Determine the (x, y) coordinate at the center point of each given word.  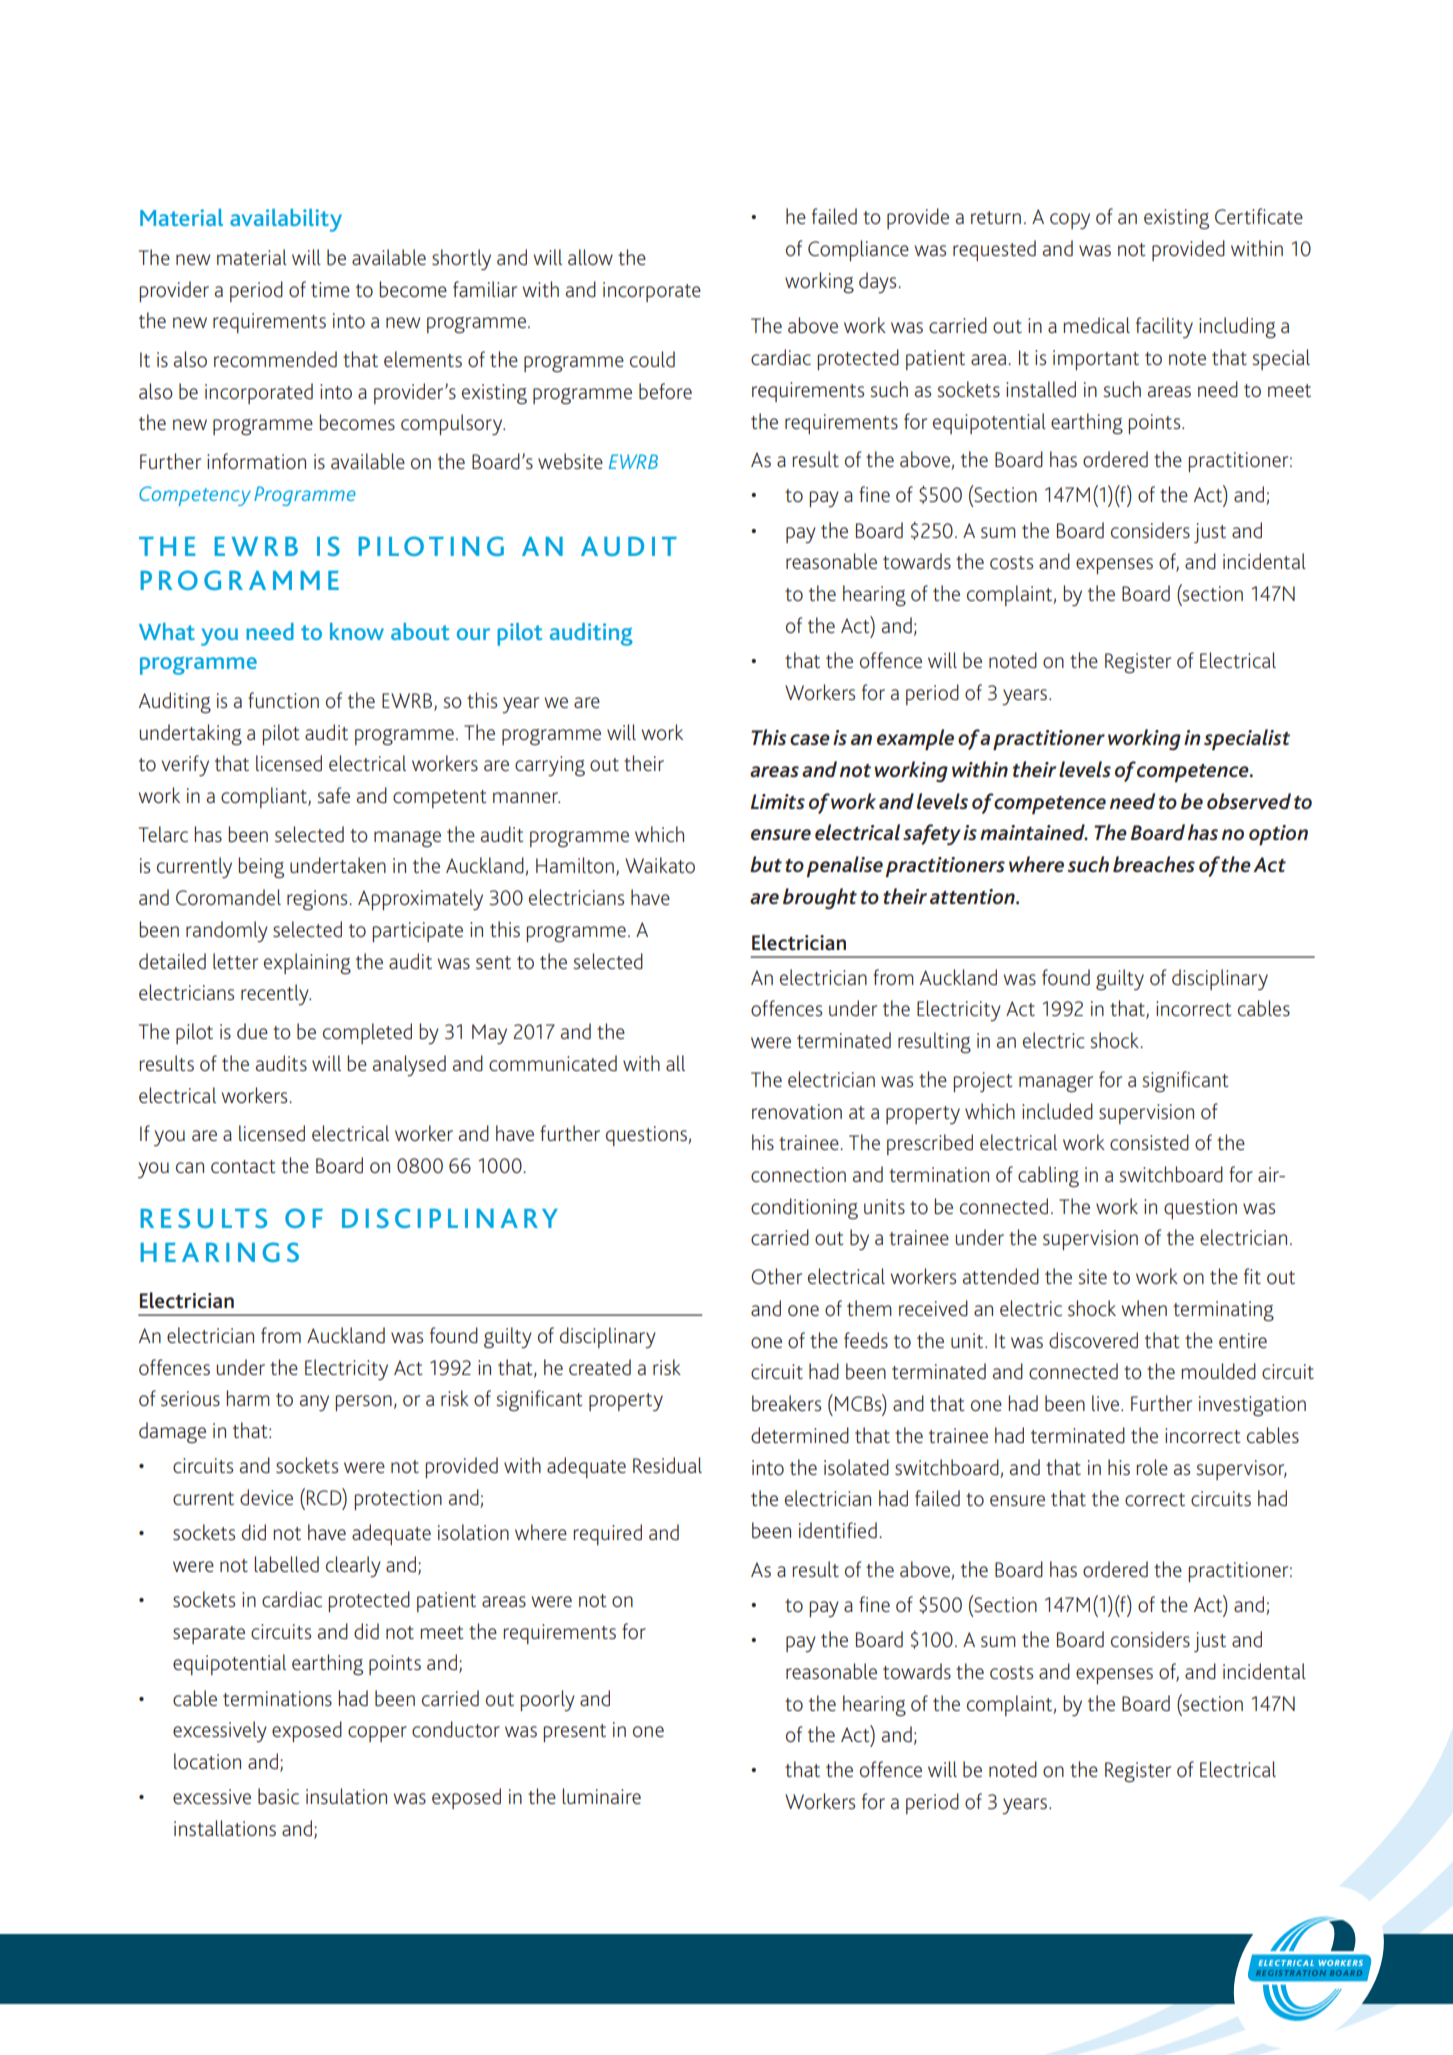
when (1144, 1308)
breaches (1154, 864)
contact (243, 1166)
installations (225, 1828)
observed (1249, 801)
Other (776, 1276)
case (810, 739)
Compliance (858, 250)
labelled (286, 1564)
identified (838, 1530)
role (1152, 1467)
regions (318, 900)
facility (1164, 327)
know (357, 631)
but (766, 864)
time (330, 289)
